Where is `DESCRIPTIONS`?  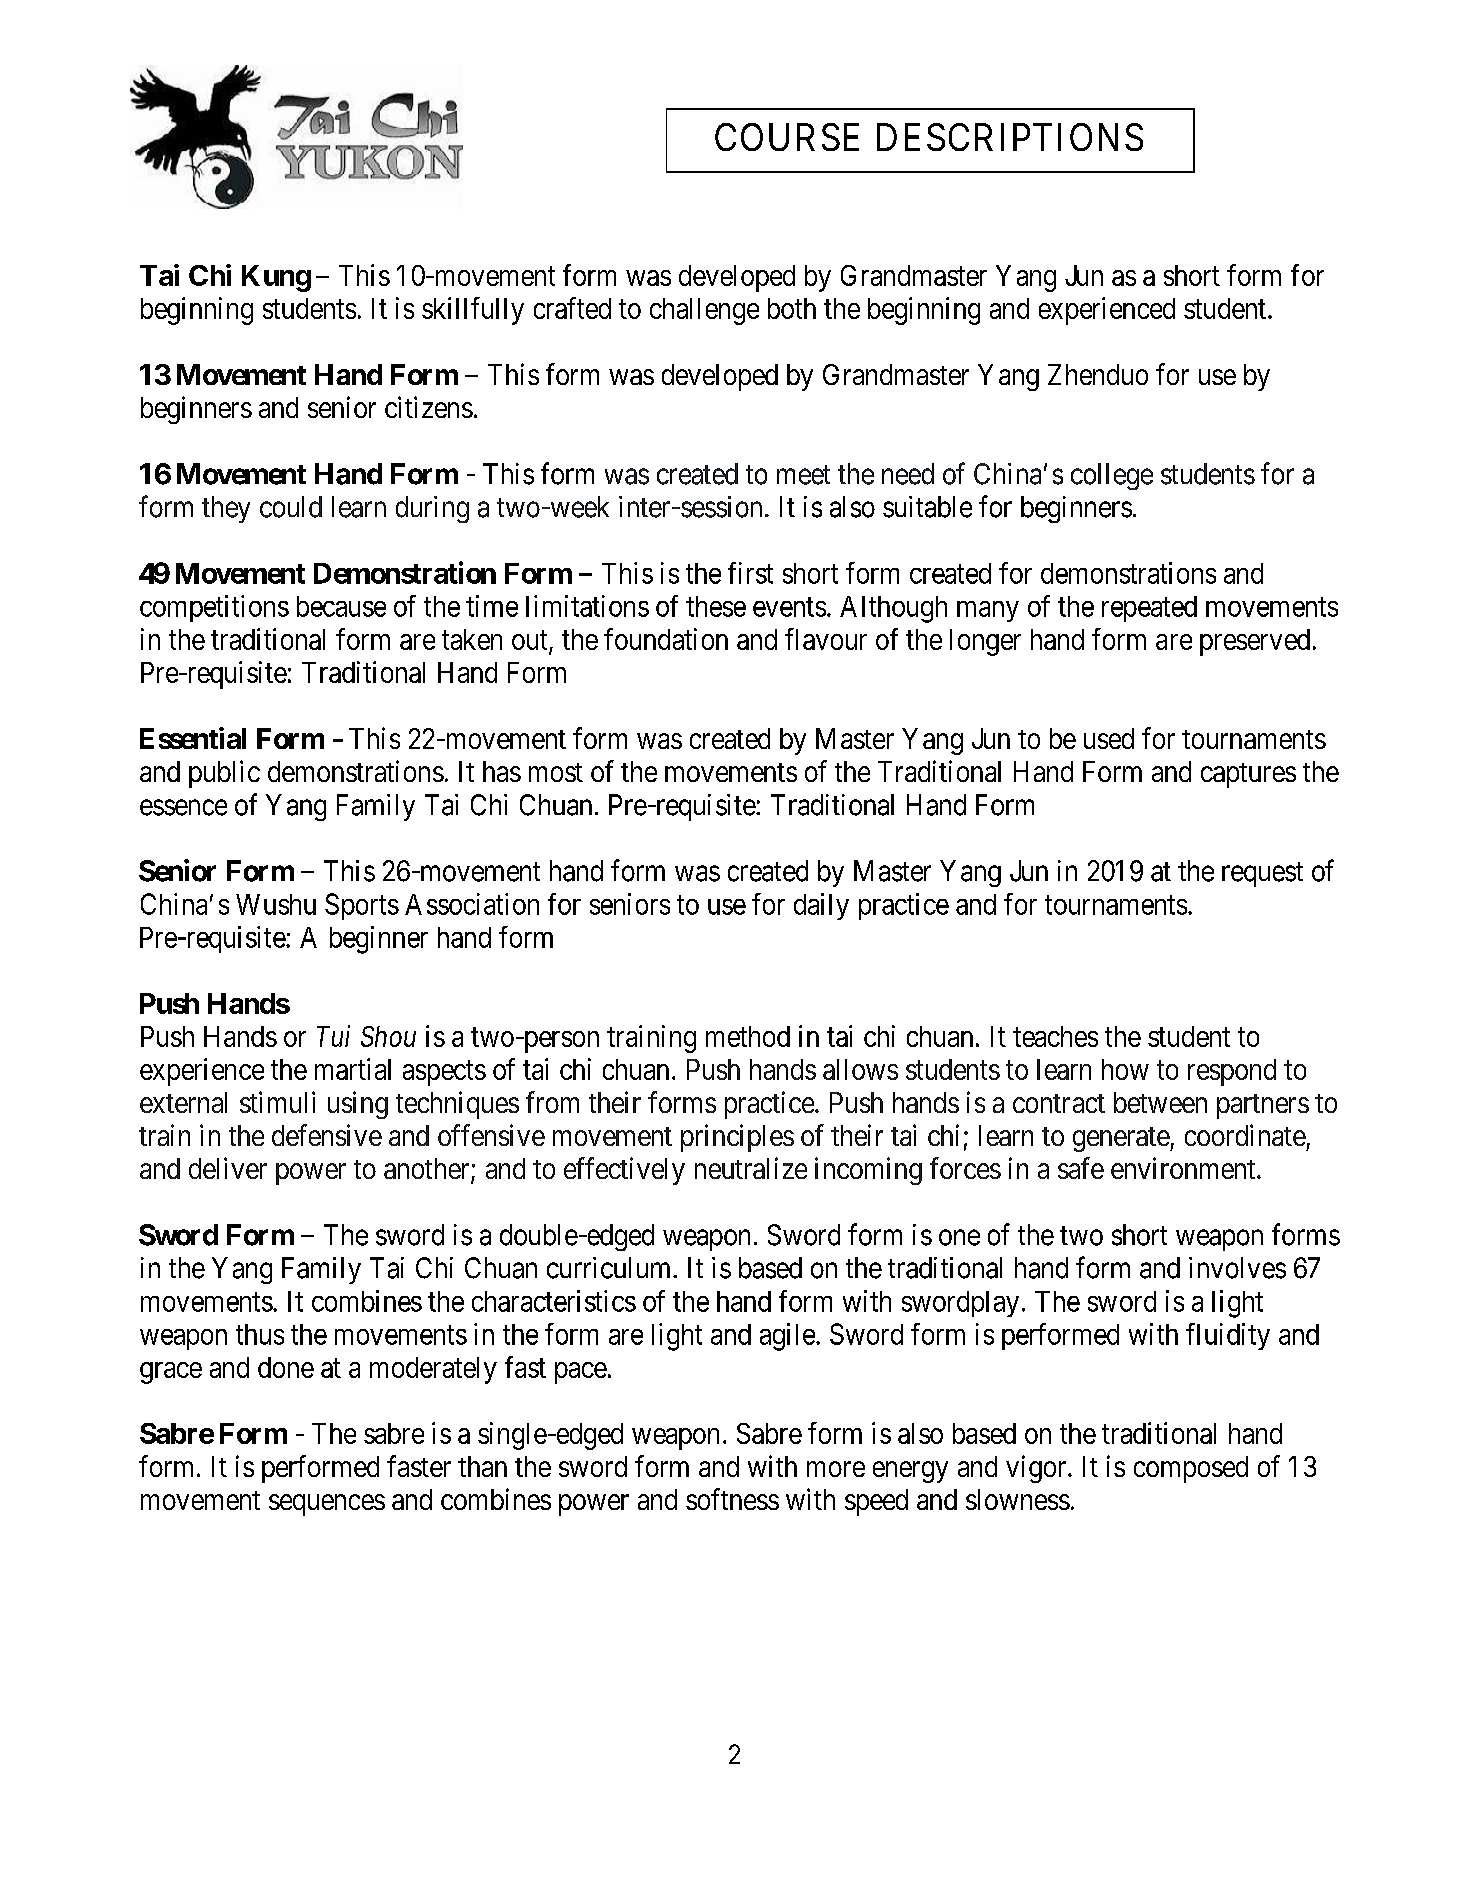 DESCRIPTIONS is located at coordinates (1010, 137).
